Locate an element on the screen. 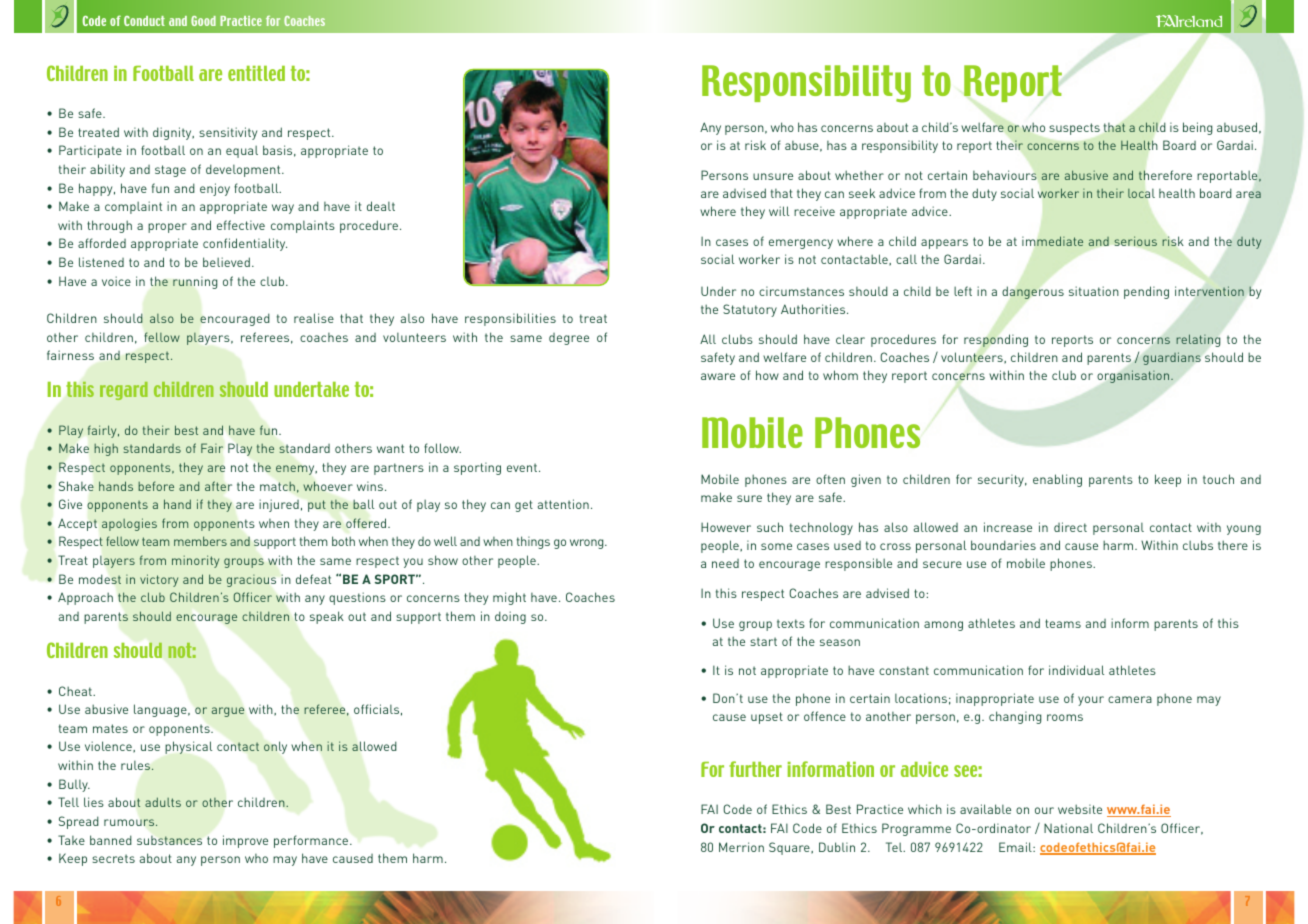  will is located at coordinates (779, 211).
